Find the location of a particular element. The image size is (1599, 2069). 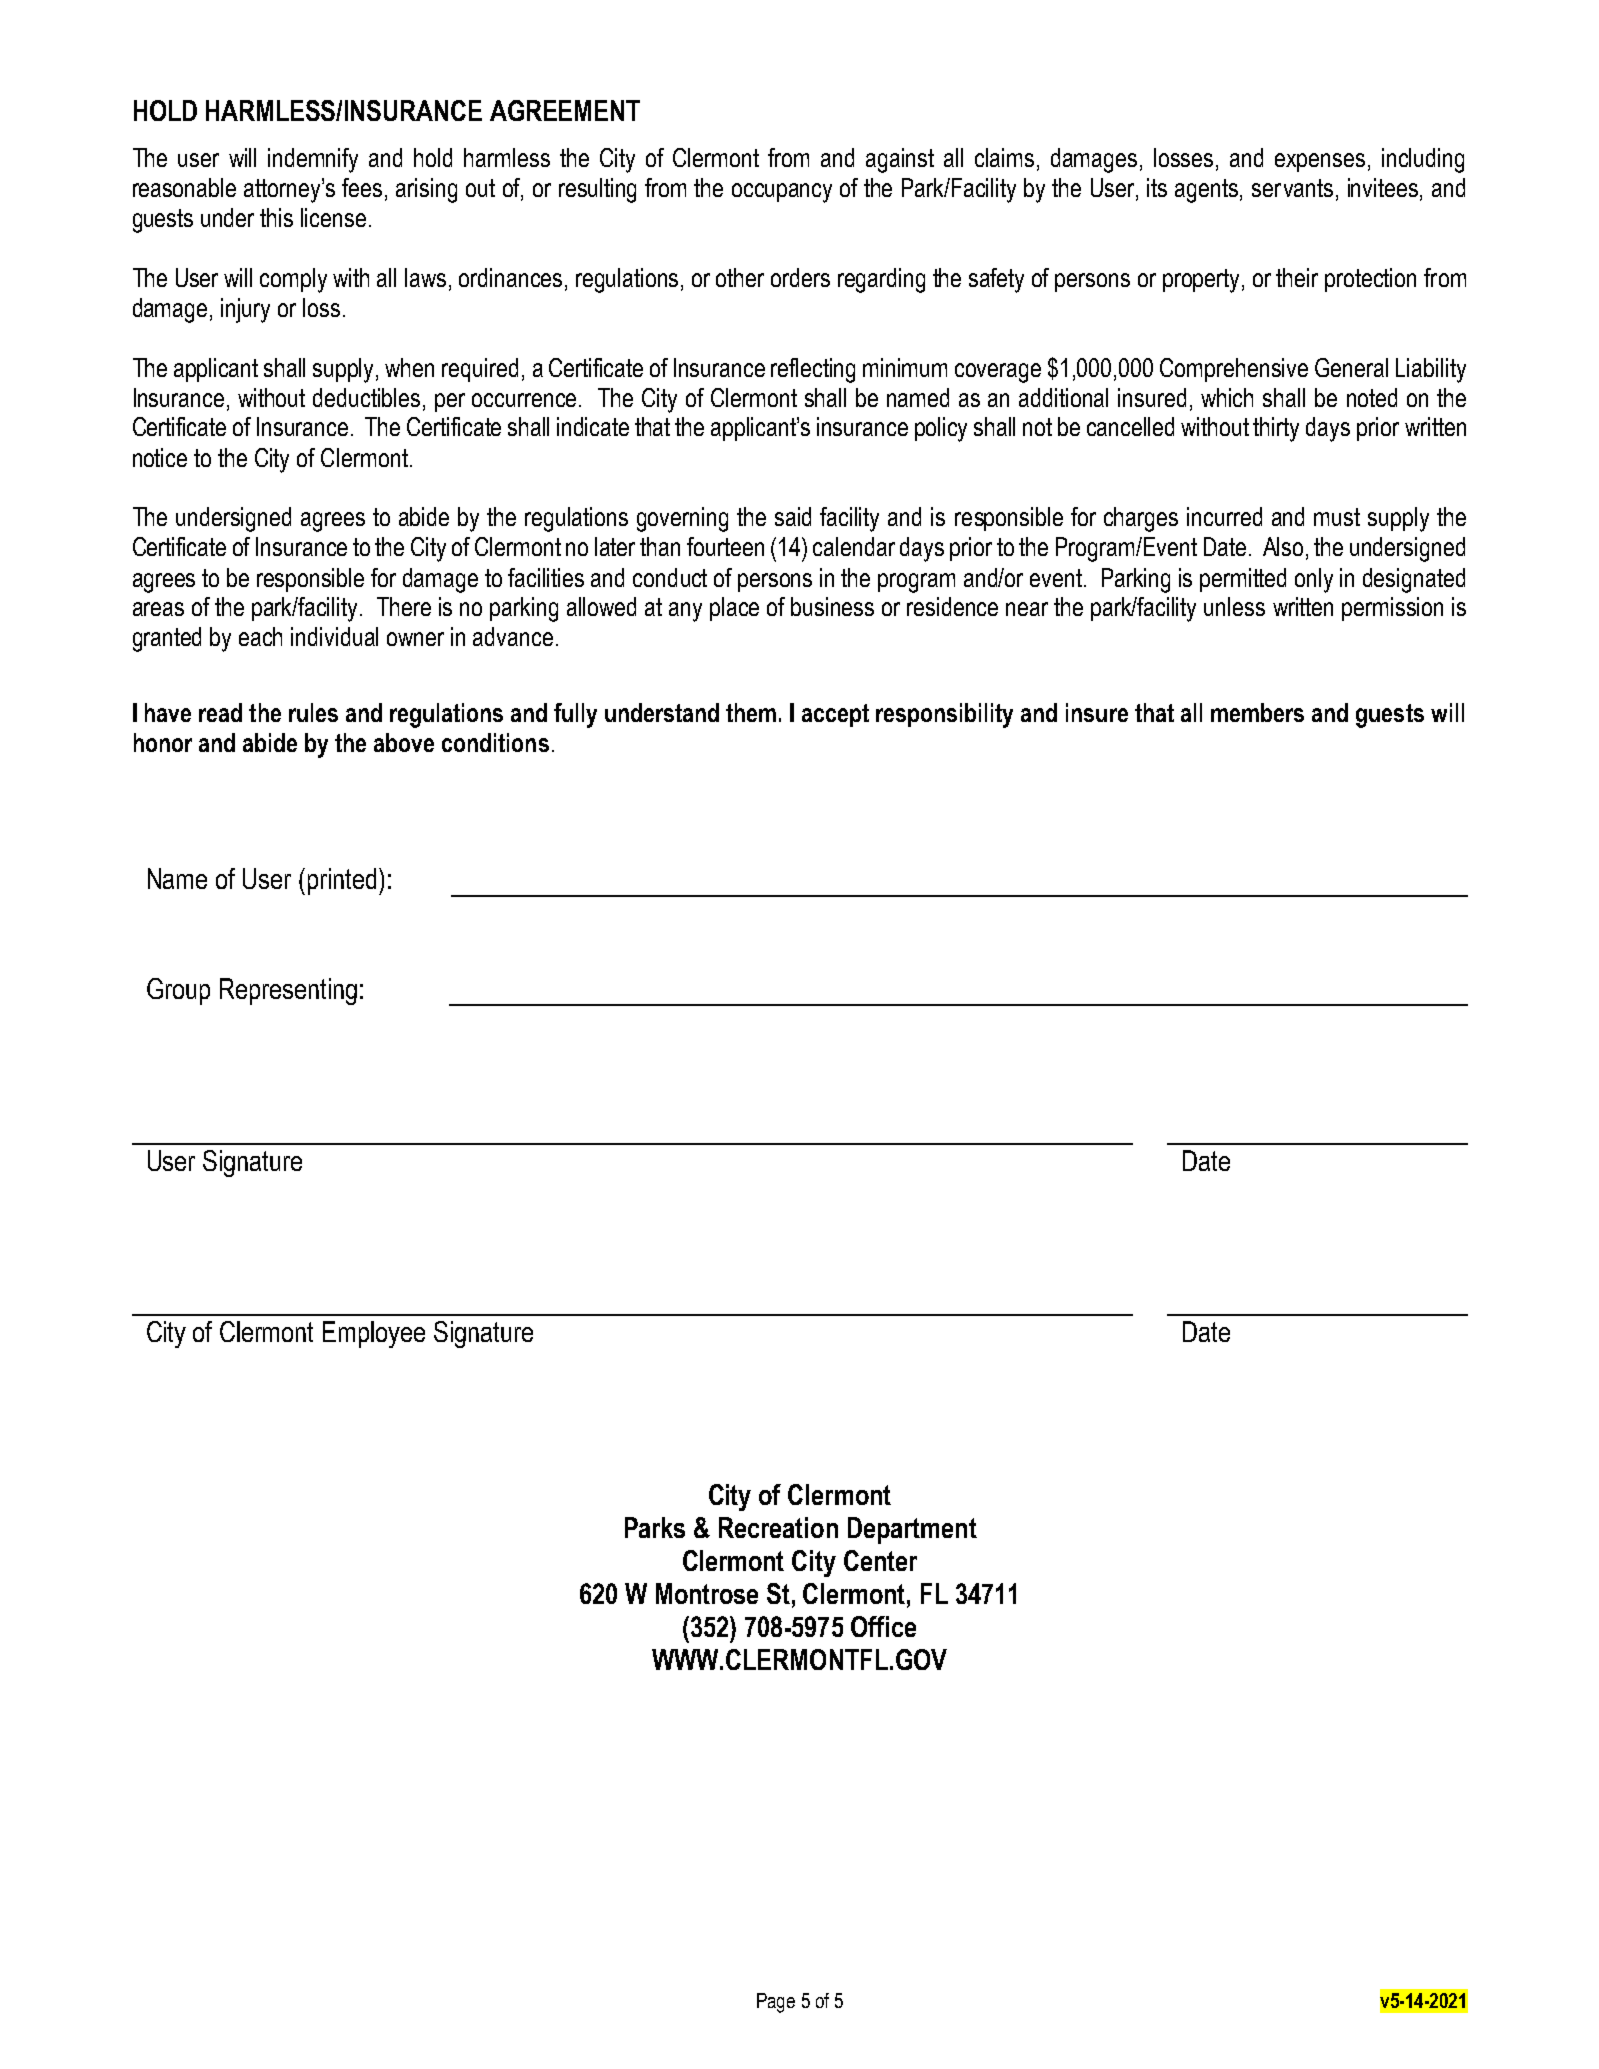

Recreation is located at coordinates (778, 1527).
